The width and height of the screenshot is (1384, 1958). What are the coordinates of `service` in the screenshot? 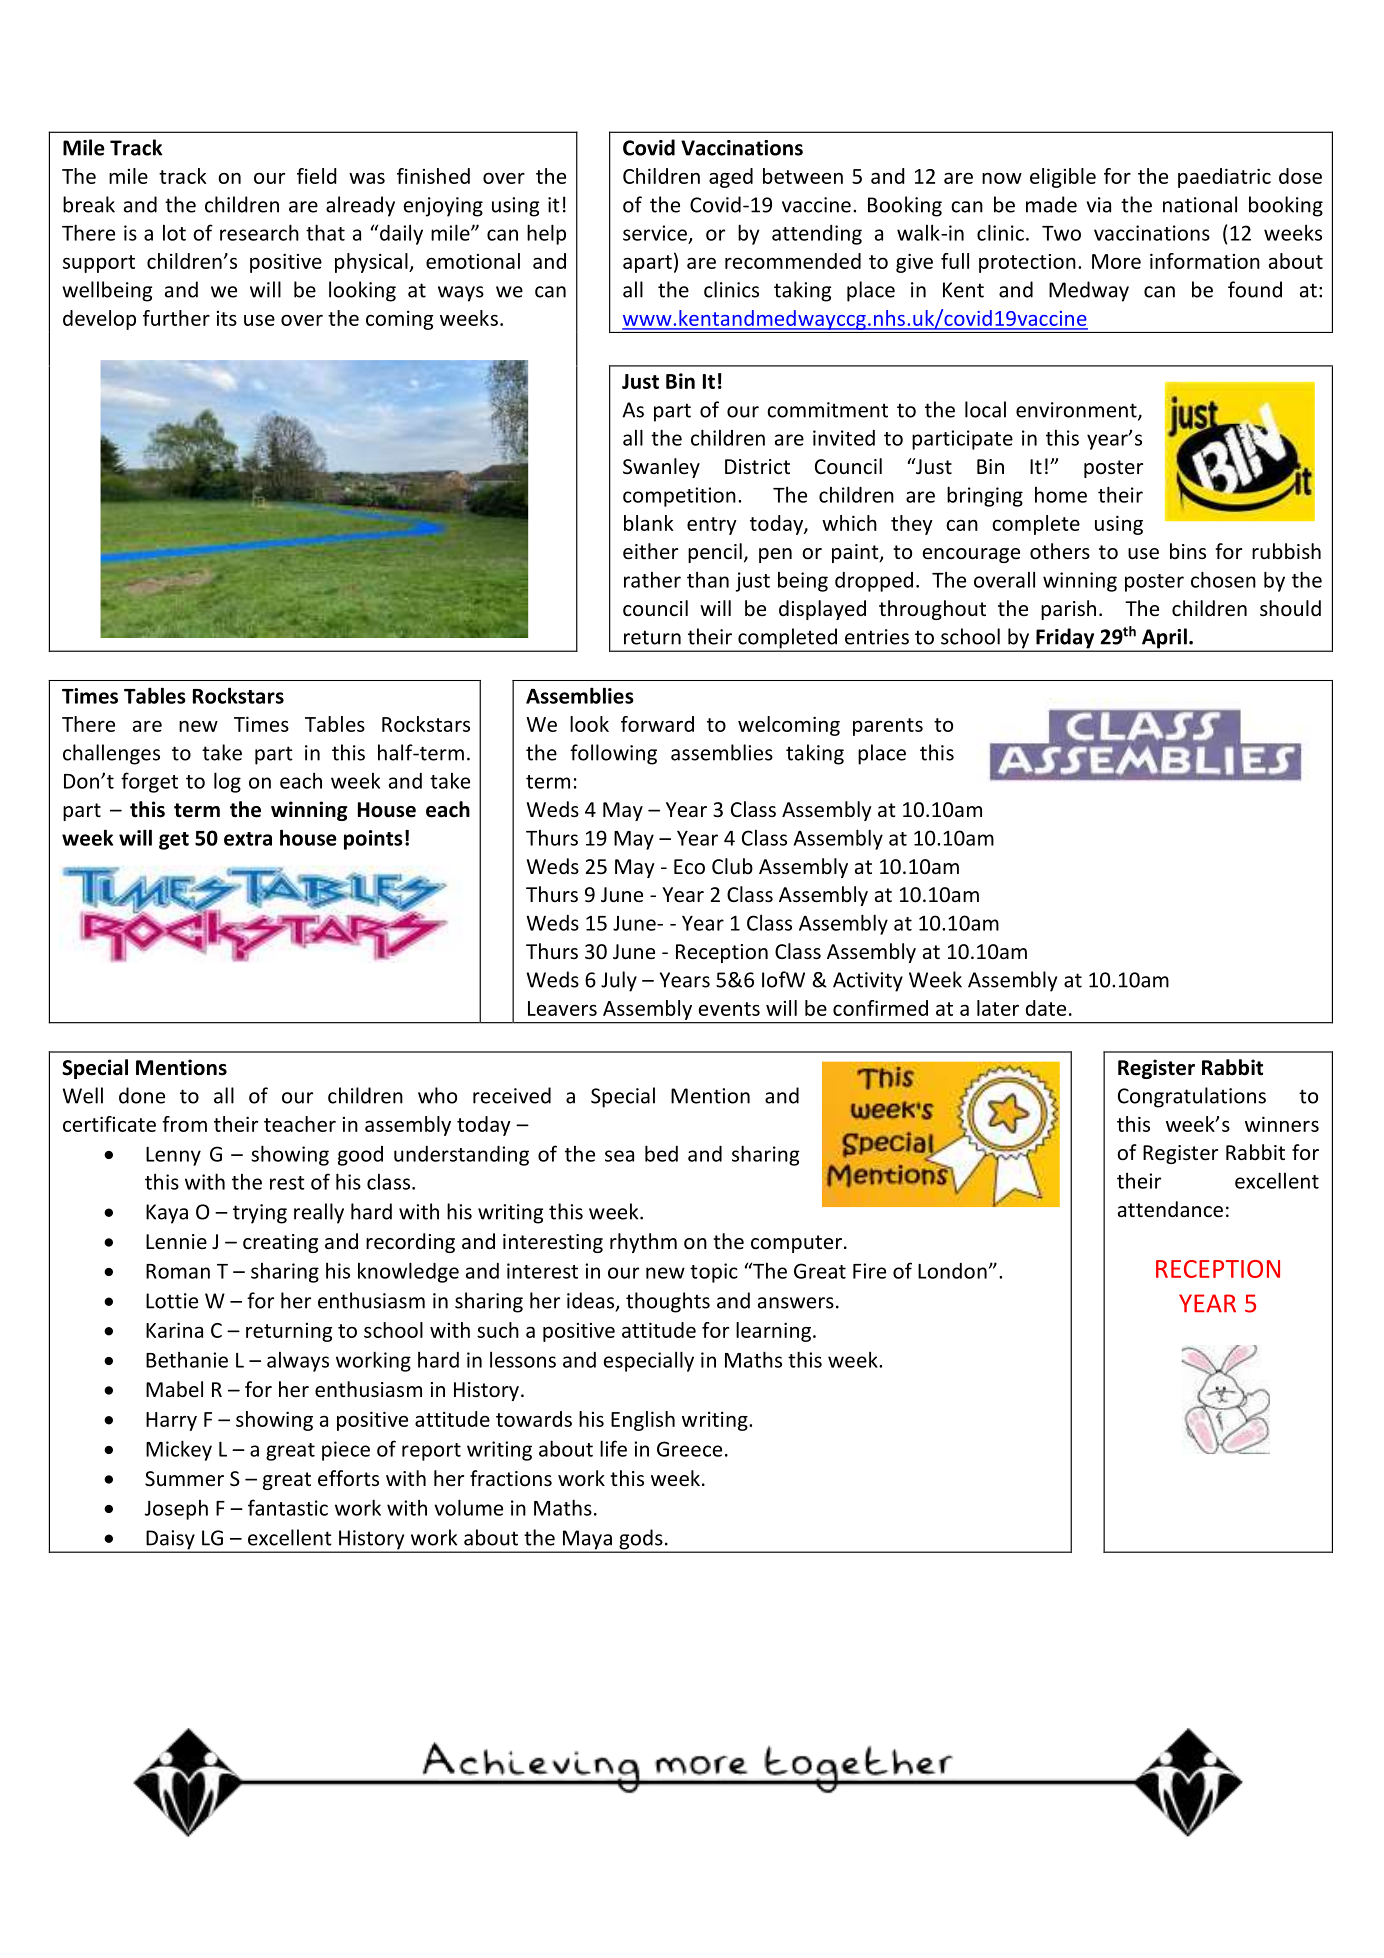 It's located at (655, 233).
